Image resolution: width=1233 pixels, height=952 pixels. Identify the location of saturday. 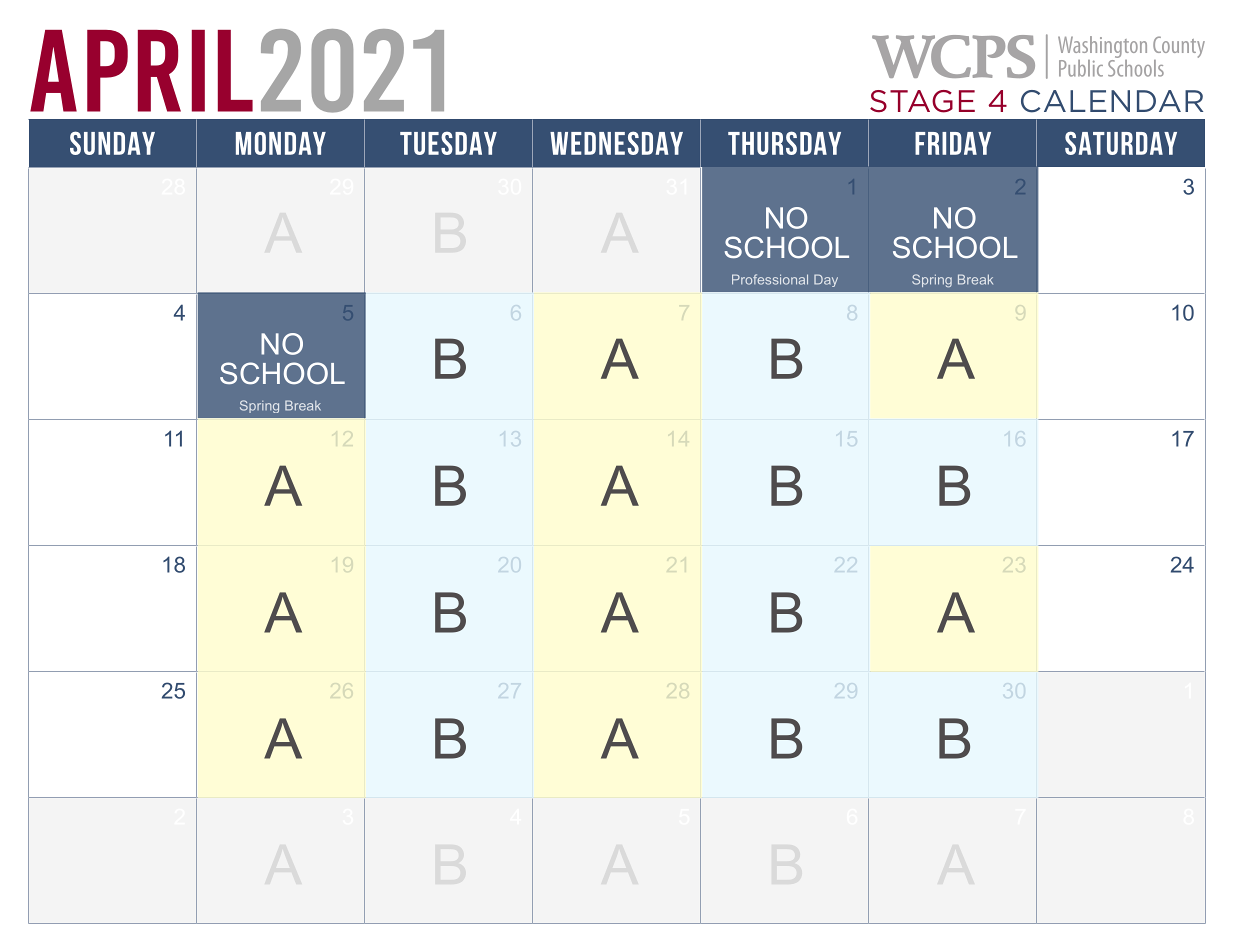
(1121, 143).
